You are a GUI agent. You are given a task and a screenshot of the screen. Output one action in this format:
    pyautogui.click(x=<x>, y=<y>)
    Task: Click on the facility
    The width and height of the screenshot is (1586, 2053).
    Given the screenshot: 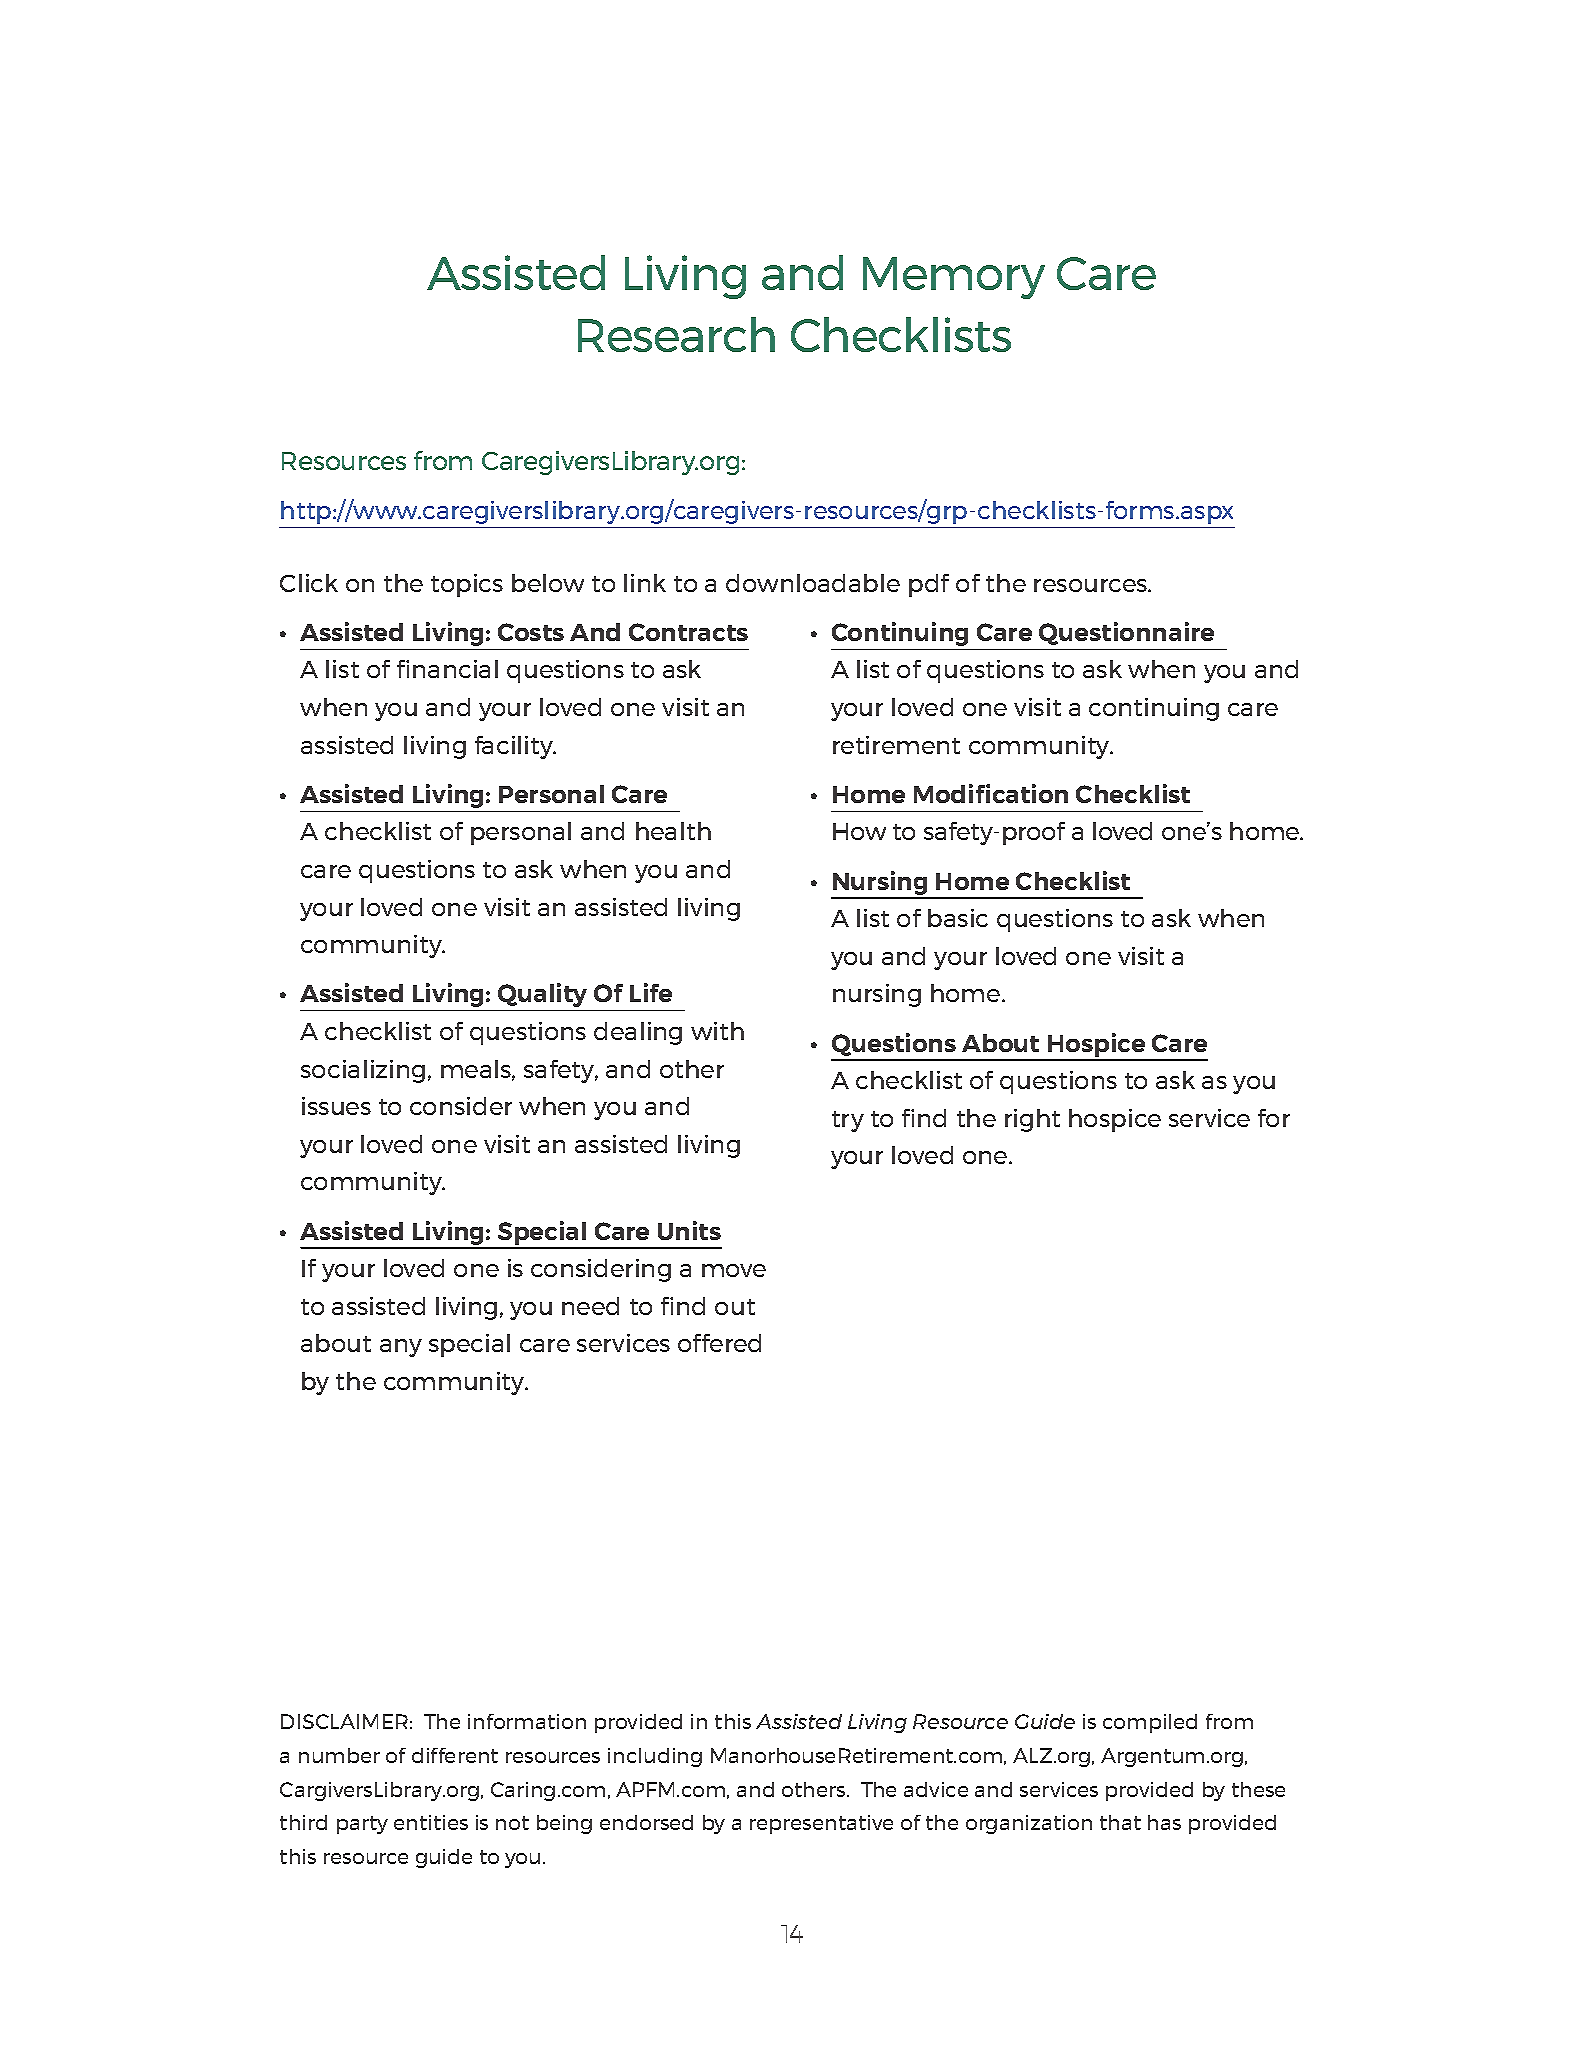 What is the action you would take?
    pyautogui.click(x=515, y=747)
